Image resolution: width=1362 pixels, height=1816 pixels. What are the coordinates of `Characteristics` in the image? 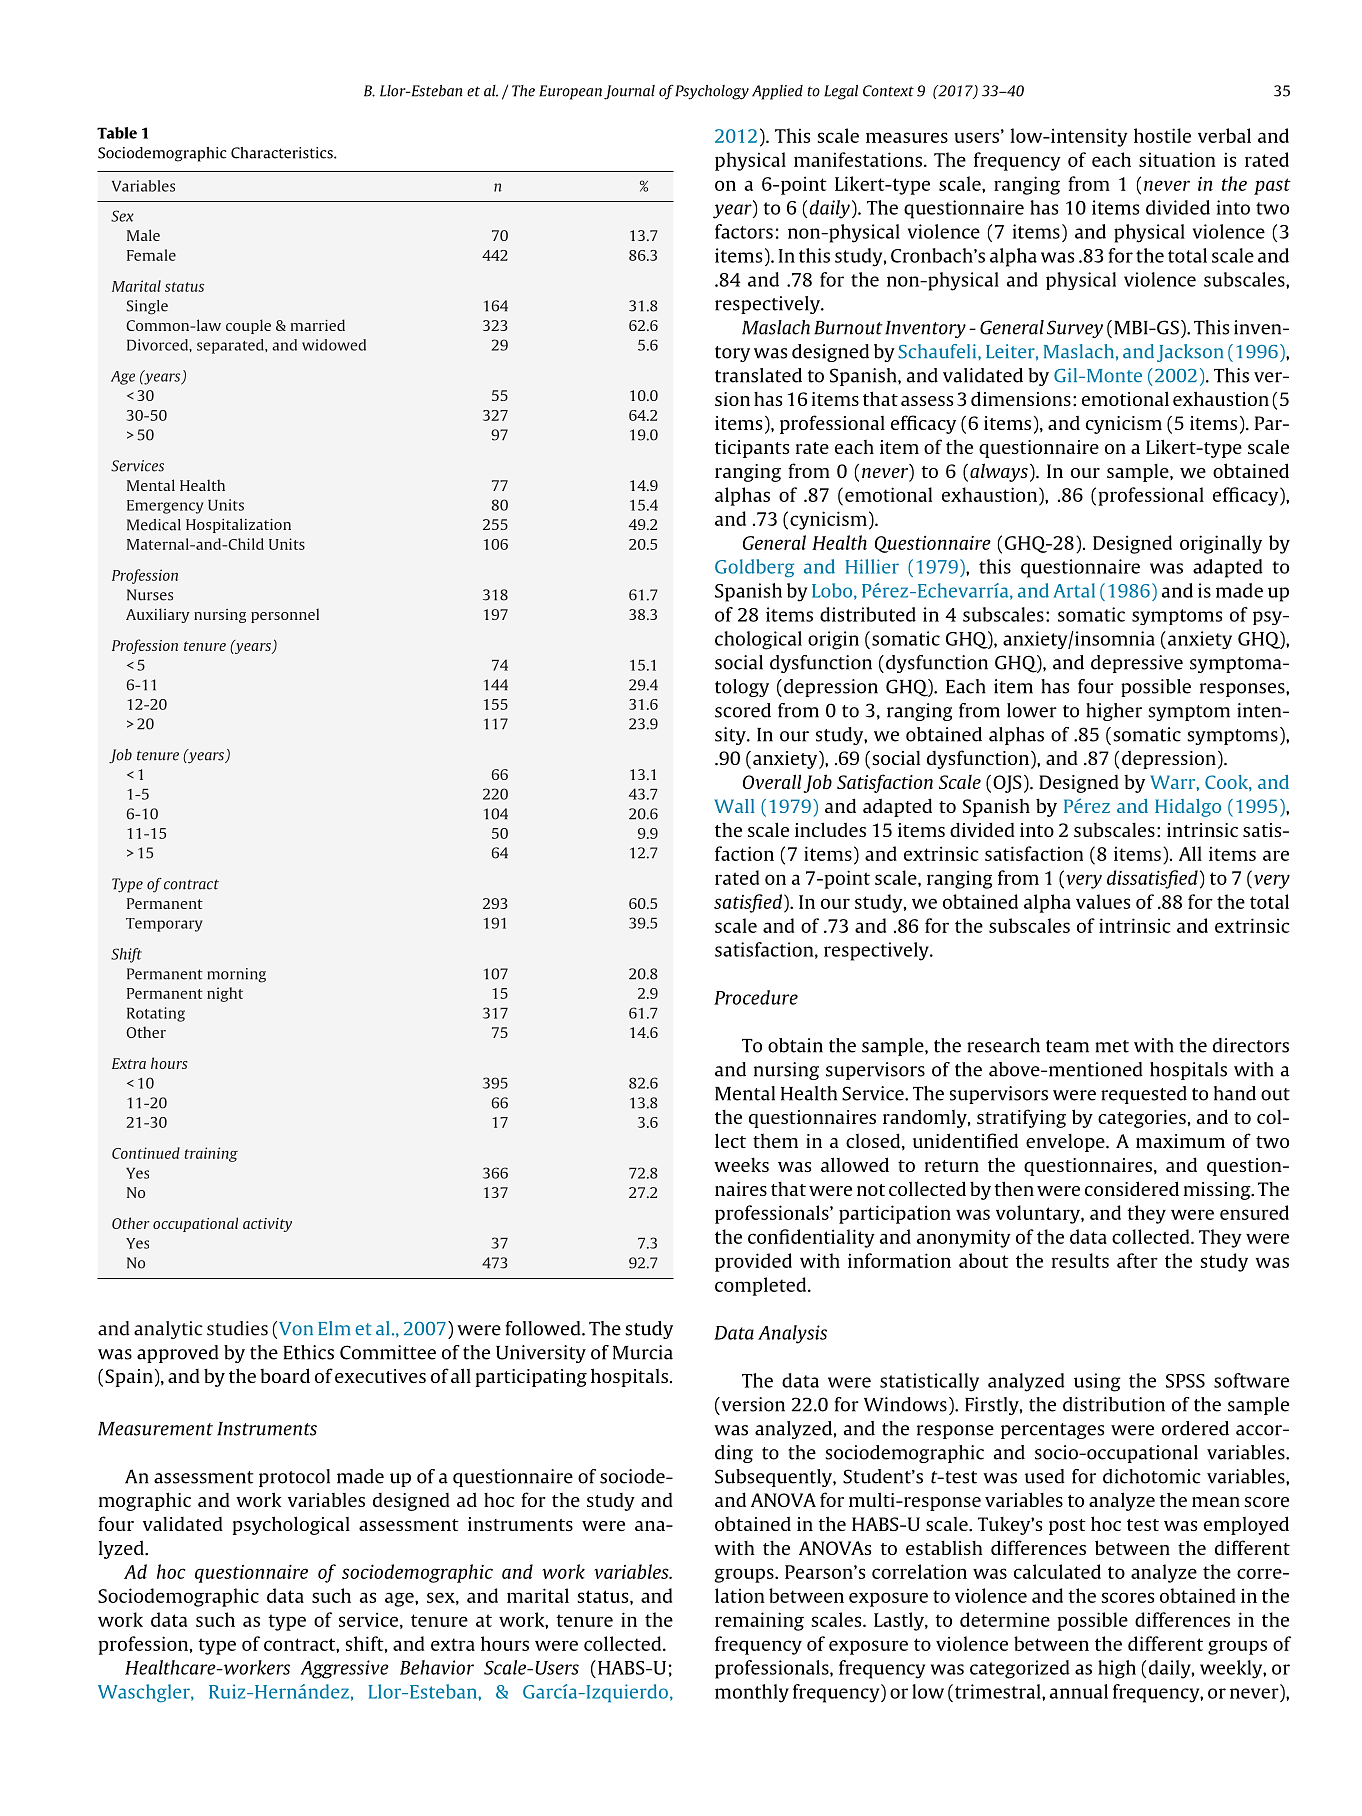 It's located at (283, 153).
